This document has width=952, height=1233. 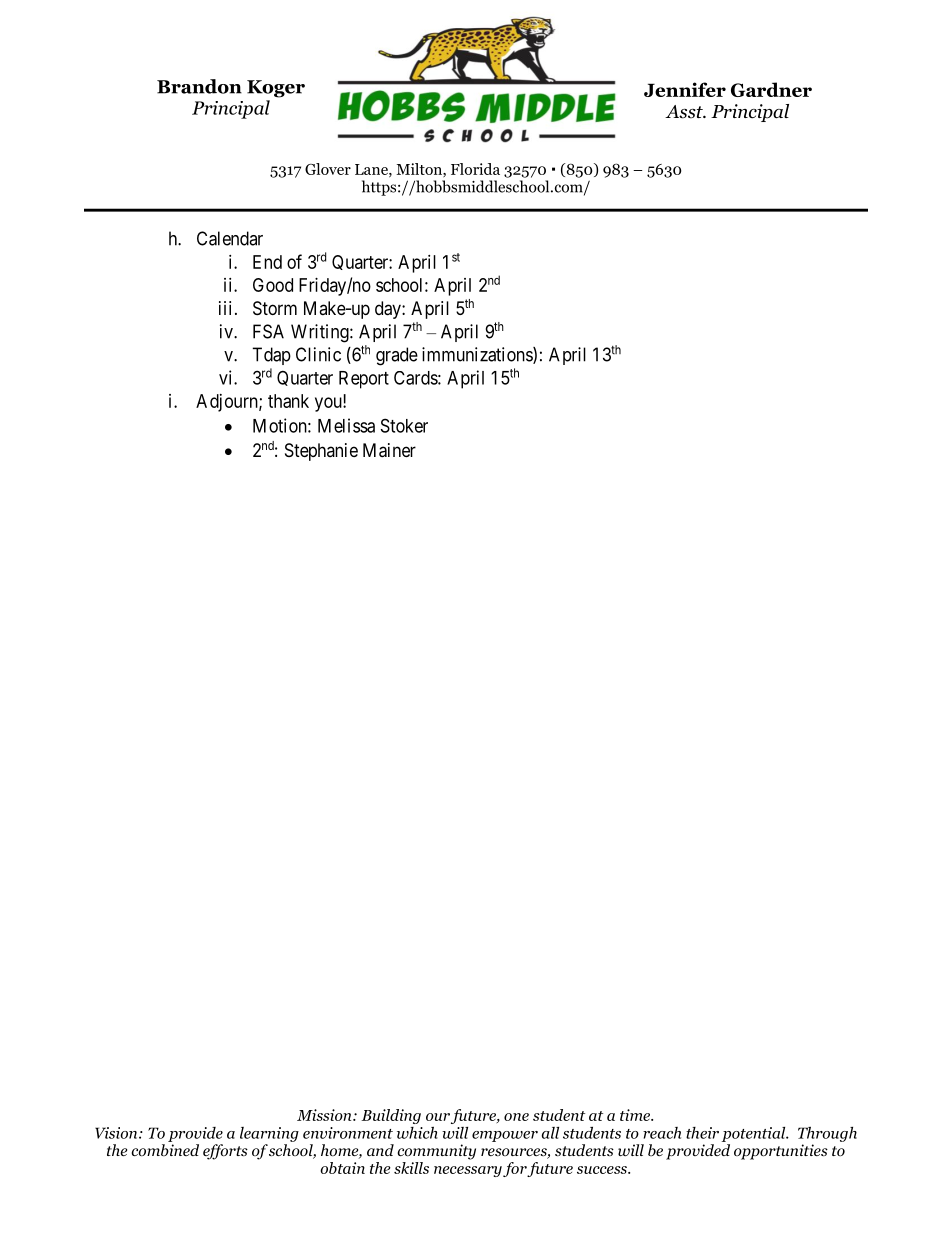 I want to click on Mainer, so click(x=389, y=450).
